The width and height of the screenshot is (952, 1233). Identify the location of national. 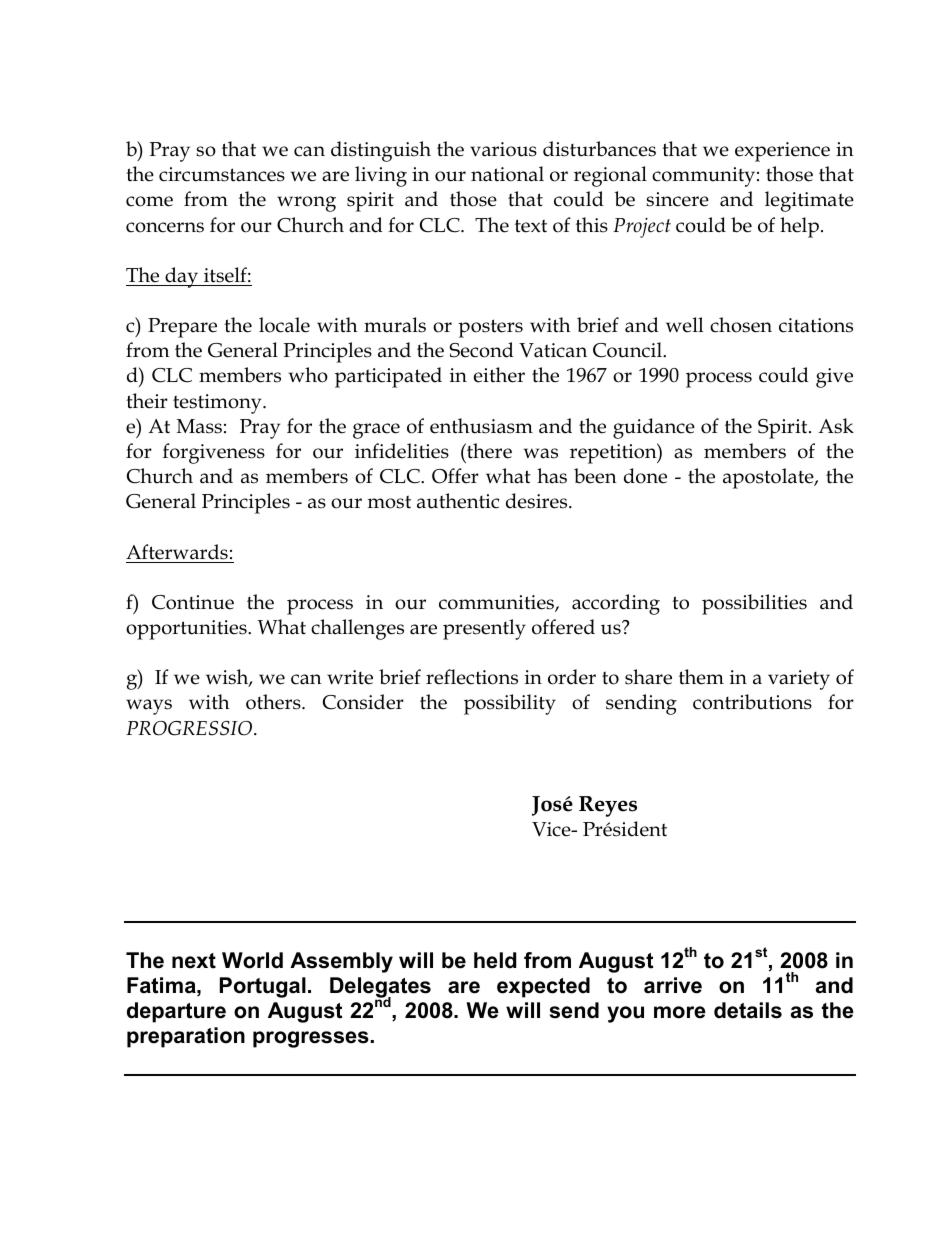
(507, 174).
